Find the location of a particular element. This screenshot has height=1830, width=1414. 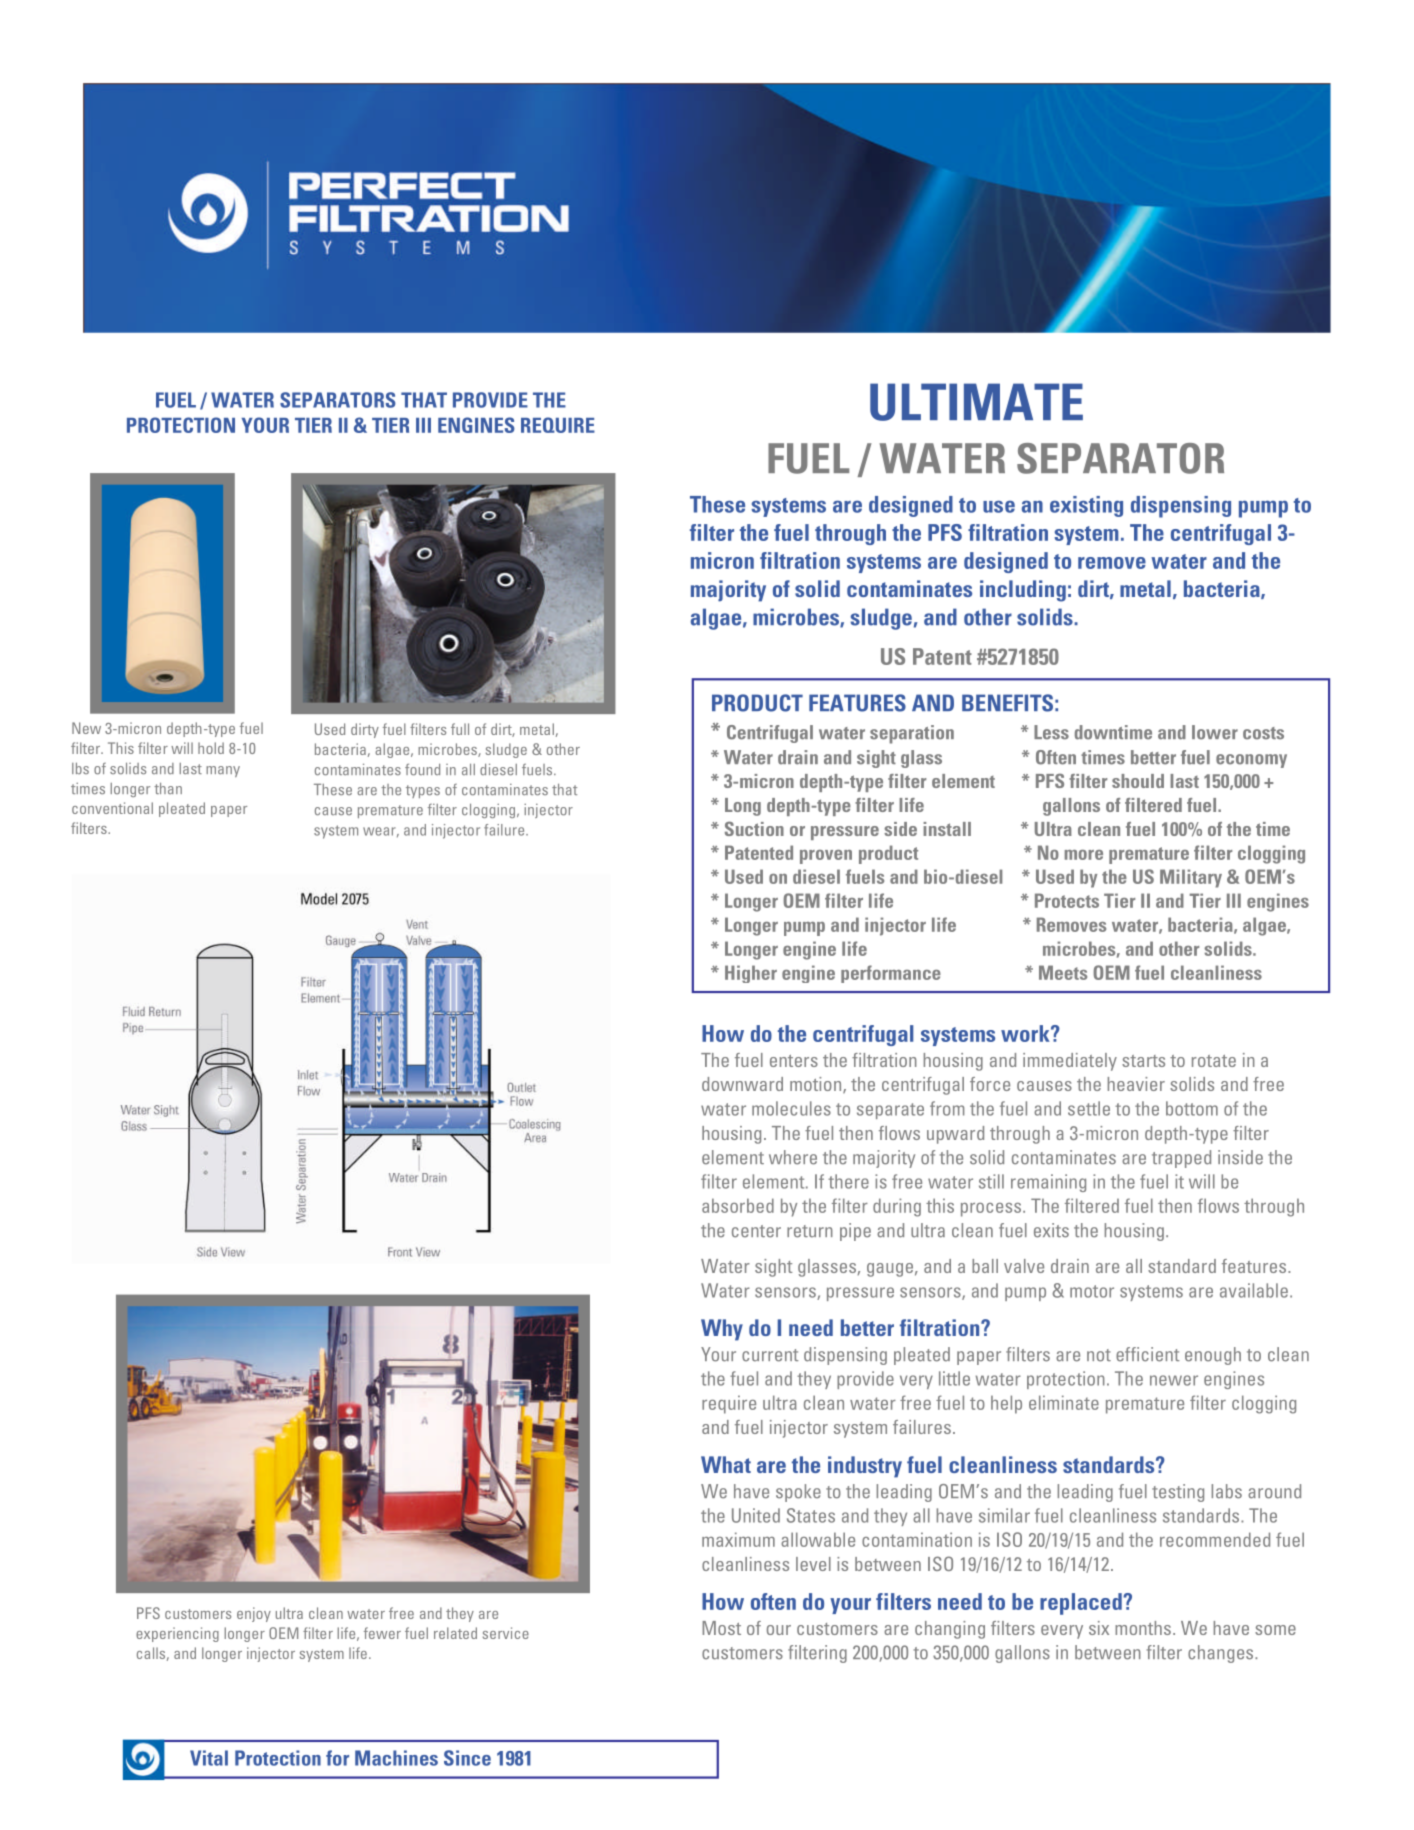

Suction is located at coordinates (754, 828).
